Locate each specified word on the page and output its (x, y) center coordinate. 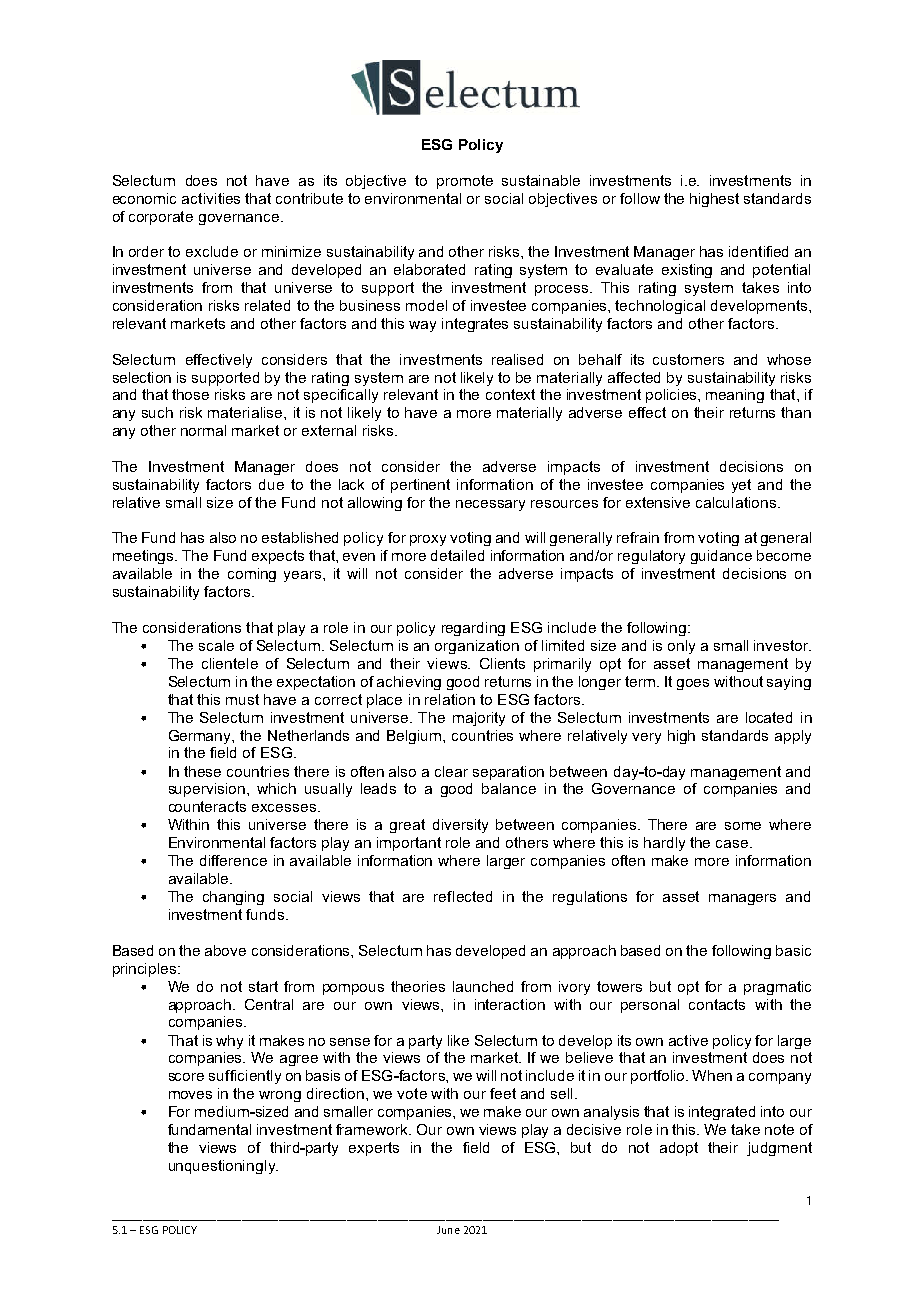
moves (190, 1095)
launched (483, 986)
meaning (735, 396)
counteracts (207, 806)
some (743, 826)
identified (758, 251)
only (681, 647)
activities (211, 198)
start (263, 986)
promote (465, 182)
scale (216, 645)
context (510, 394)
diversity (460, 826)
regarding (473, 629)
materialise (246, 412)
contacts (717, 1004)
